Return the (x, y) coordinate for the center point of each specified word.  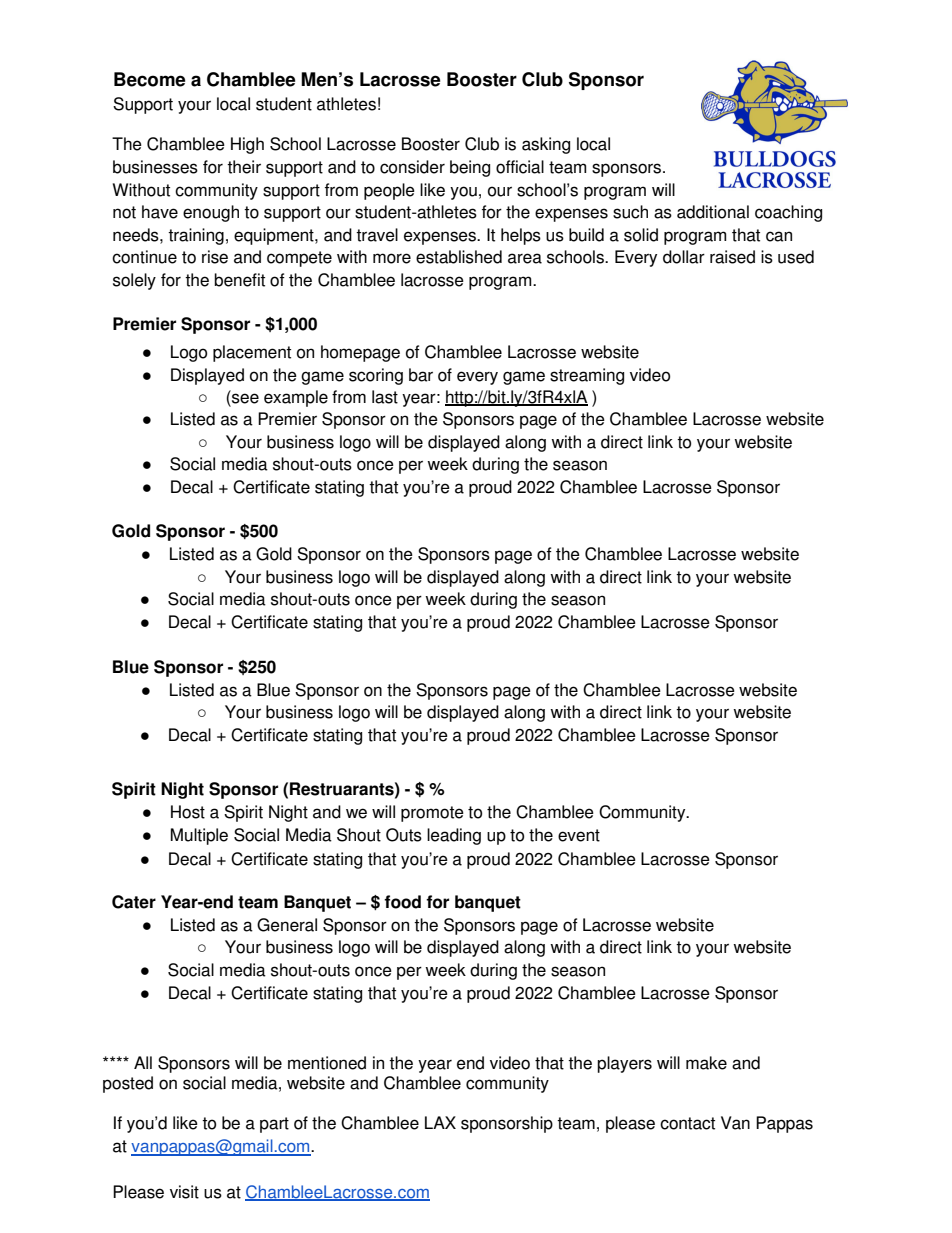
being (470, 168)
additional (713, 212)
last (385, 397)
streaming (587, 376)
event (579, 835)
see (244, 398)
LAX (440, 1122)
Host (188, 812)
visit (184, 1192)
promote (432, 814)
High (247, 145)
